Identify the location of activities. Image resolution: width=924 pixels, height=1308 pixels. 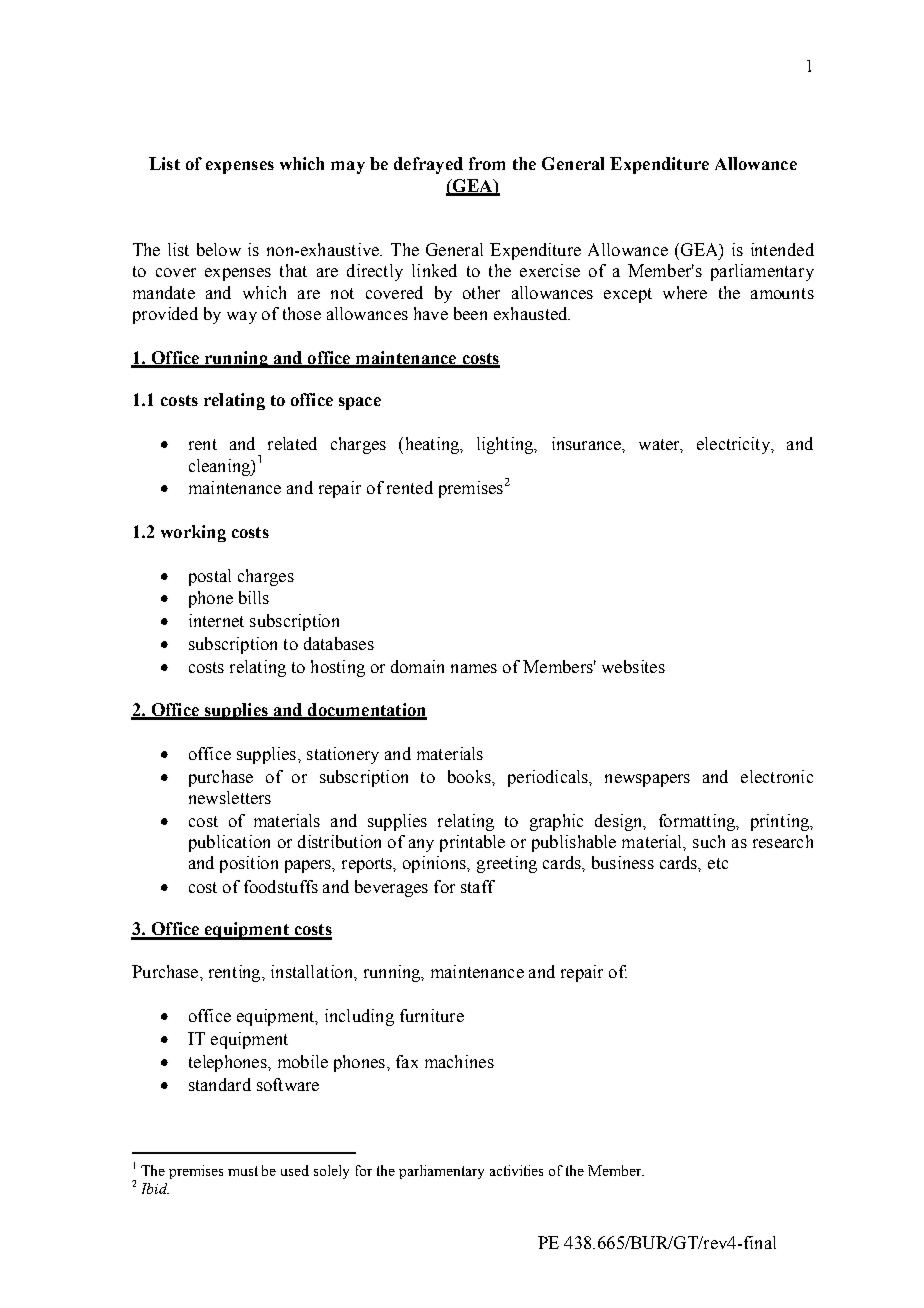
(516, 1170).
